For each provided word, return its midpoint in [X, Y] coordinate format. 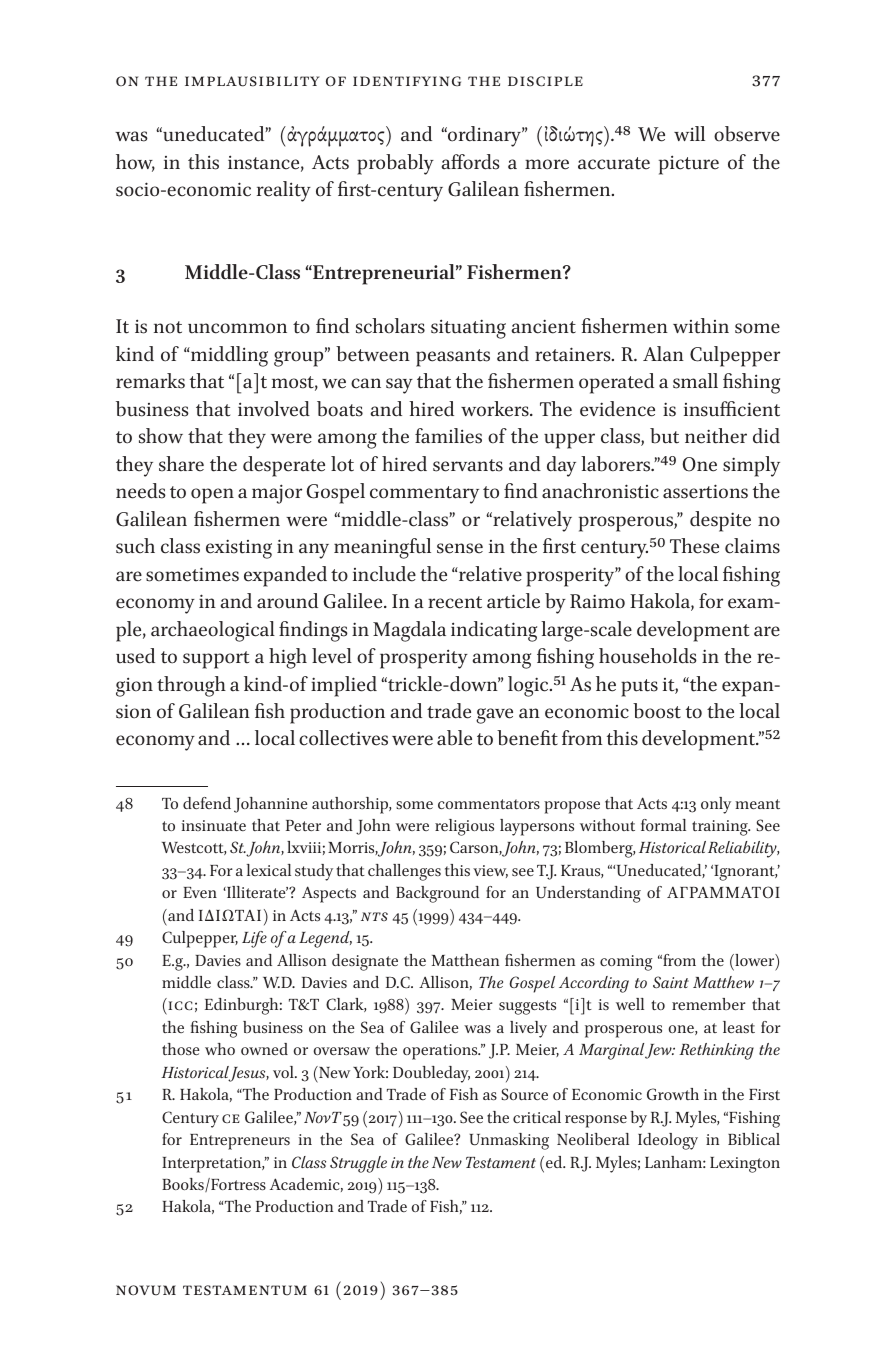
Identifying [407, 81]
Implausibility [252, 81]
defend [207, 803]
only [716, 805]
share [181, 464]
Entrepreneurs [240, 1142]
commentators [489, 804]
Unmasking [509, 1141]
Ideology [668, 1141]
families [448, 436]
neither [716, 436]
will [689, 133]
